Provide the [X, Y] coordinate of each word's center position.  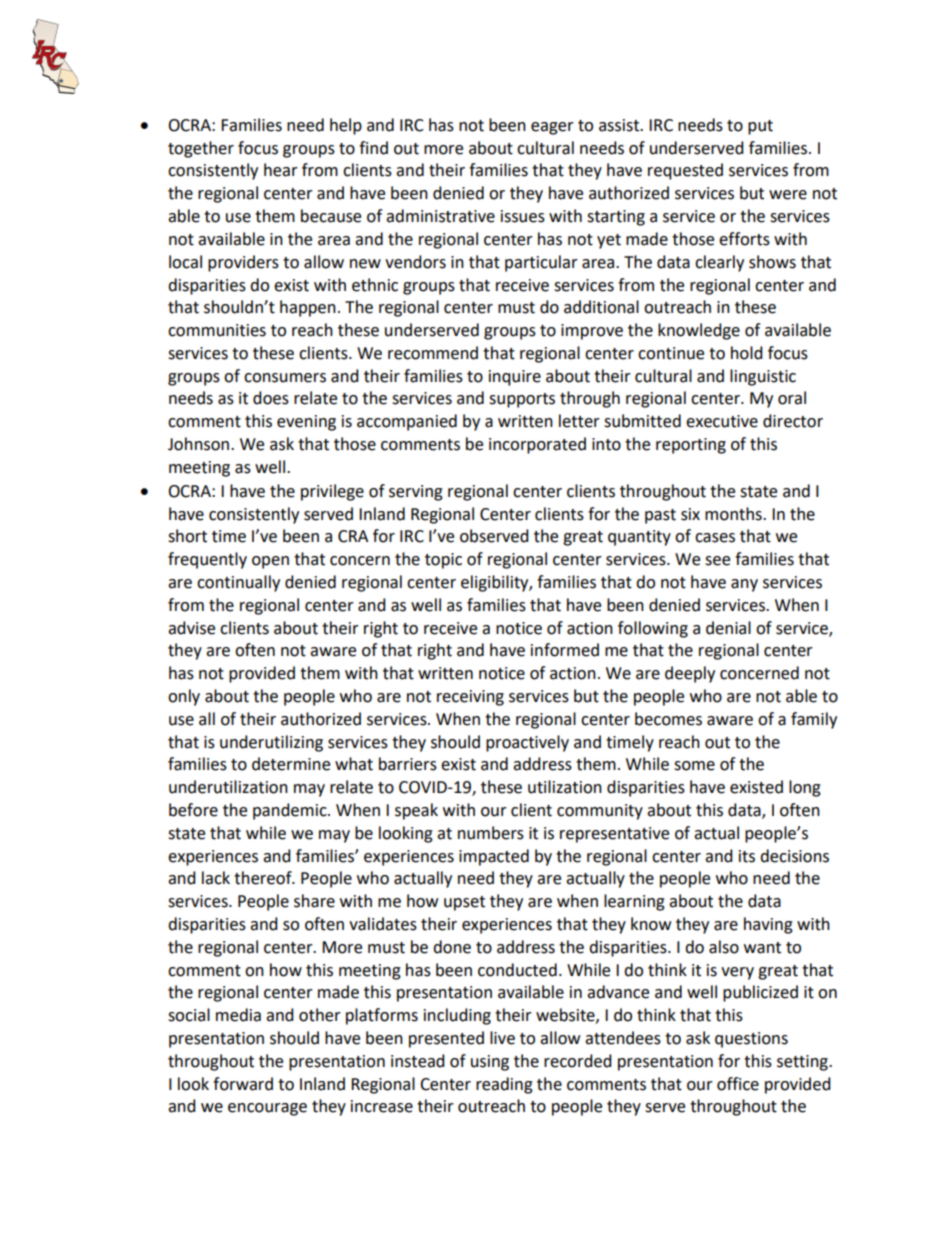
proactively [527, 743]
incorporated [537, 445]
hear [281, 170]
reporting [691, 446]
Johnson [200, 444]
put [760, 127]
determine [291, 764]
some [694, 766]
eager [552, 128]
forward [243, 1084]
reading [504, 1085]
